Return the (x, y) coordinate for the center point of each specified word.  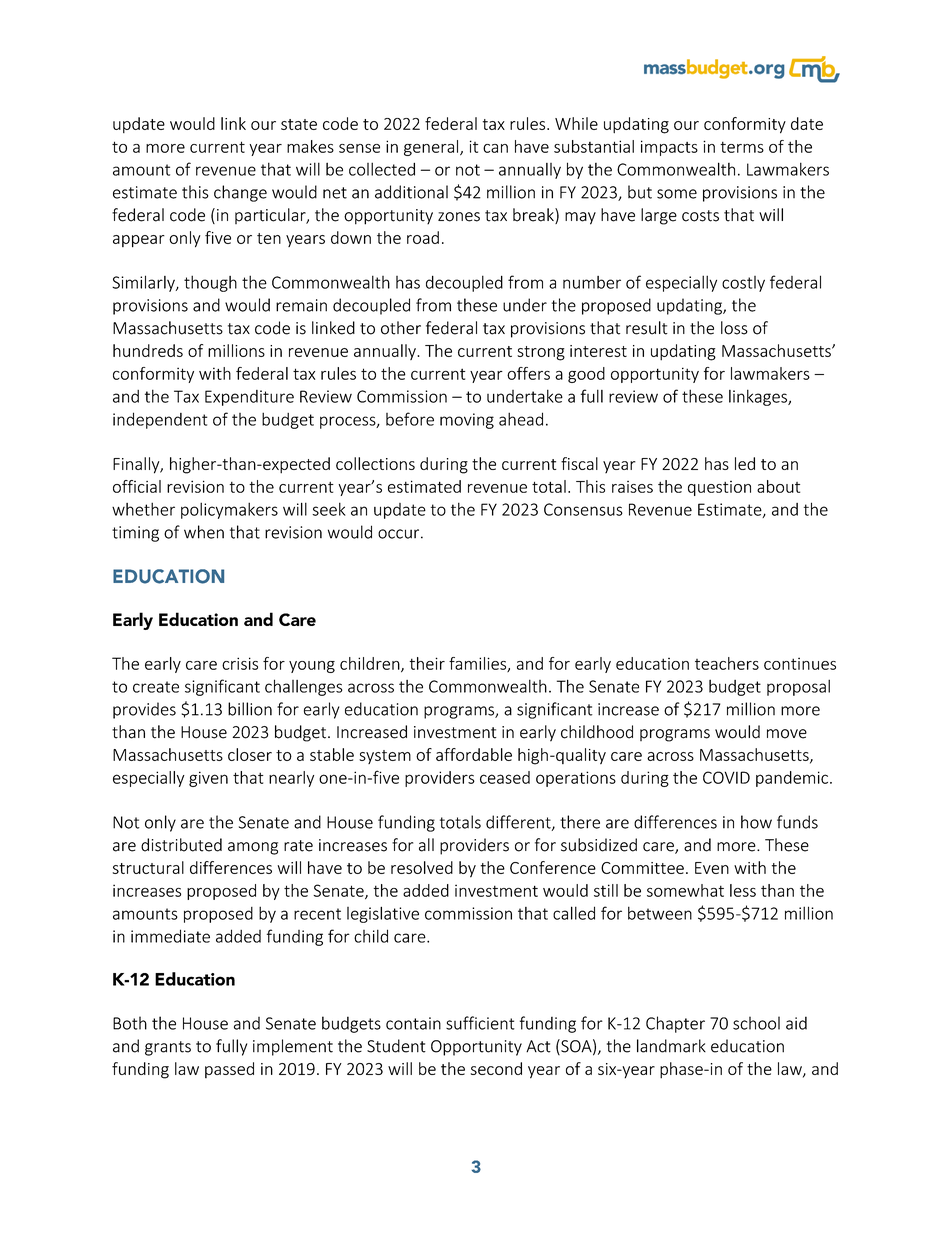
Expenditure (249, 398)
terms (742, 147)
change (240, 193)
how (756, 822)
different (519, 823)
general (432, 148)
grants (168, 1048)
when (204, 532)
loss (734, 328)
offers (528, 373)
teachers (727, 663)
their (427, 663)
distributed (181, 845)
